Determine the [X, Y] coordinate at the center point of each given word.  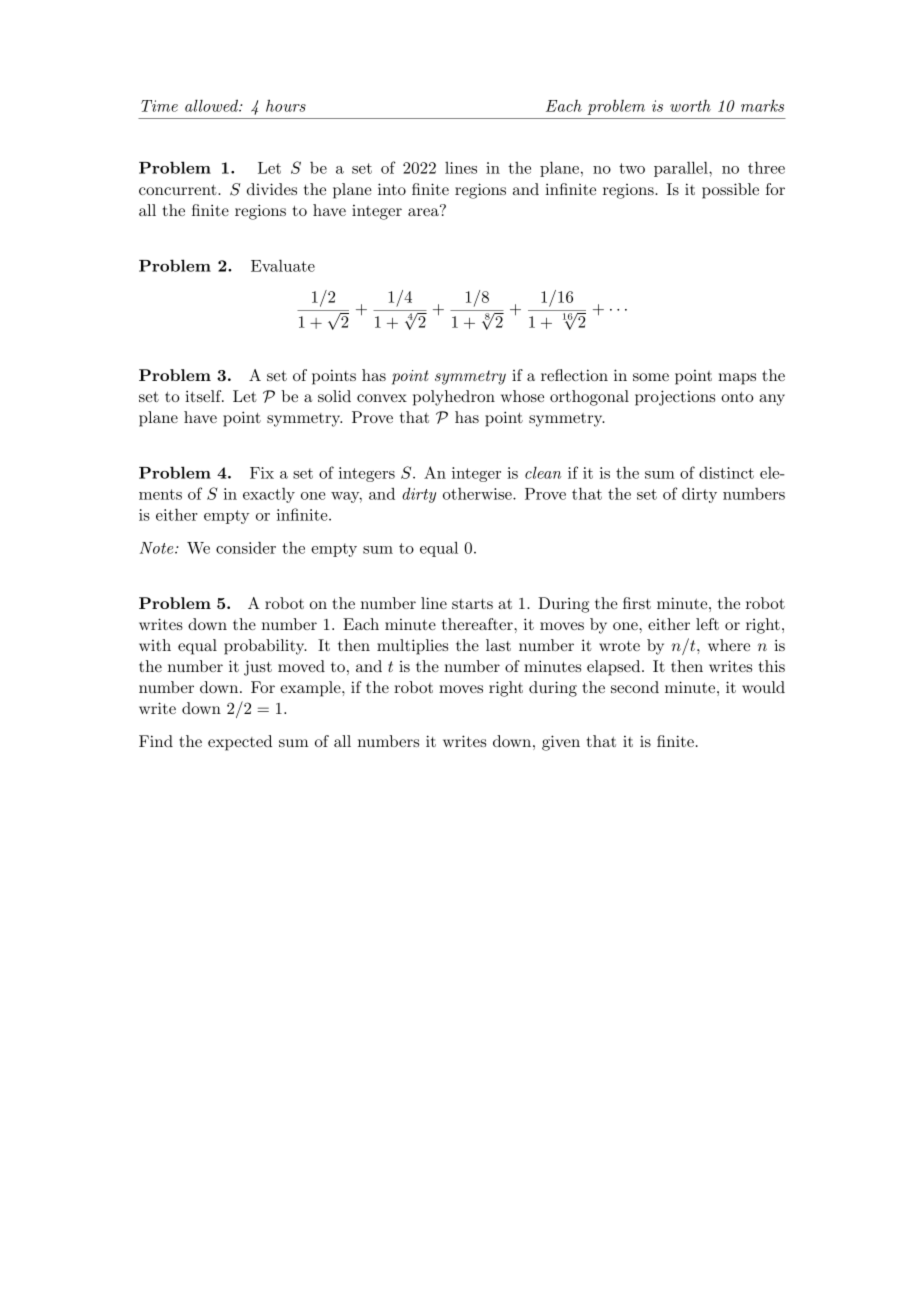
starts [472, 604]
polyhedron [454, 398]
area [424, 211]
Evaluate [283, 265]
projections [675, 398]
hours [286, 105]
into [392, 189]
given [561, 743]
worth [690, 106]
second [635, 687]
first [637, 603]
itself [204, 396]
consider [246, 548]
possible [730, 191]
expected [240, 743]
